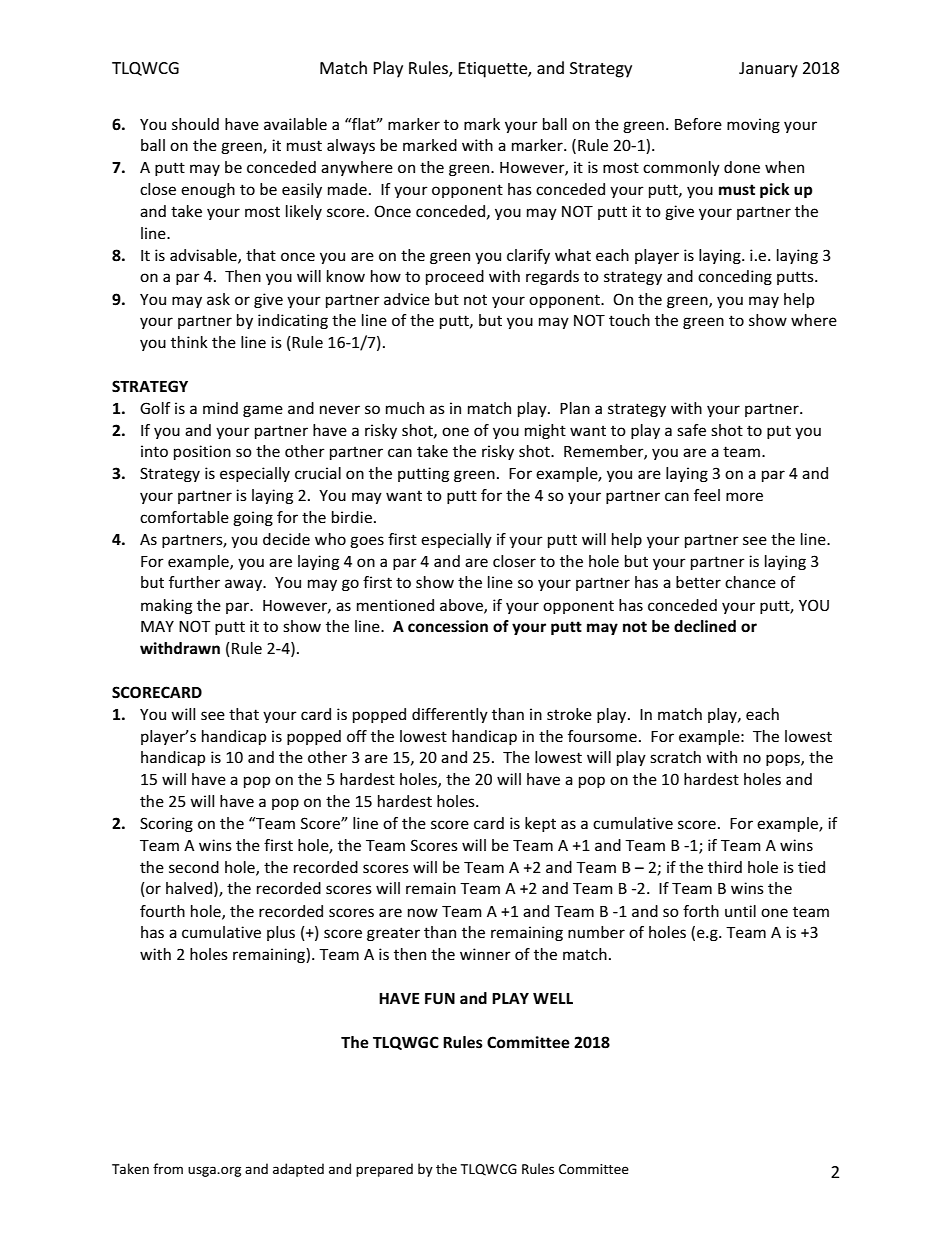 The image size is (952, 1233). Describe the element at coordinates (351, 146) in the document. I see `always` at that location.
